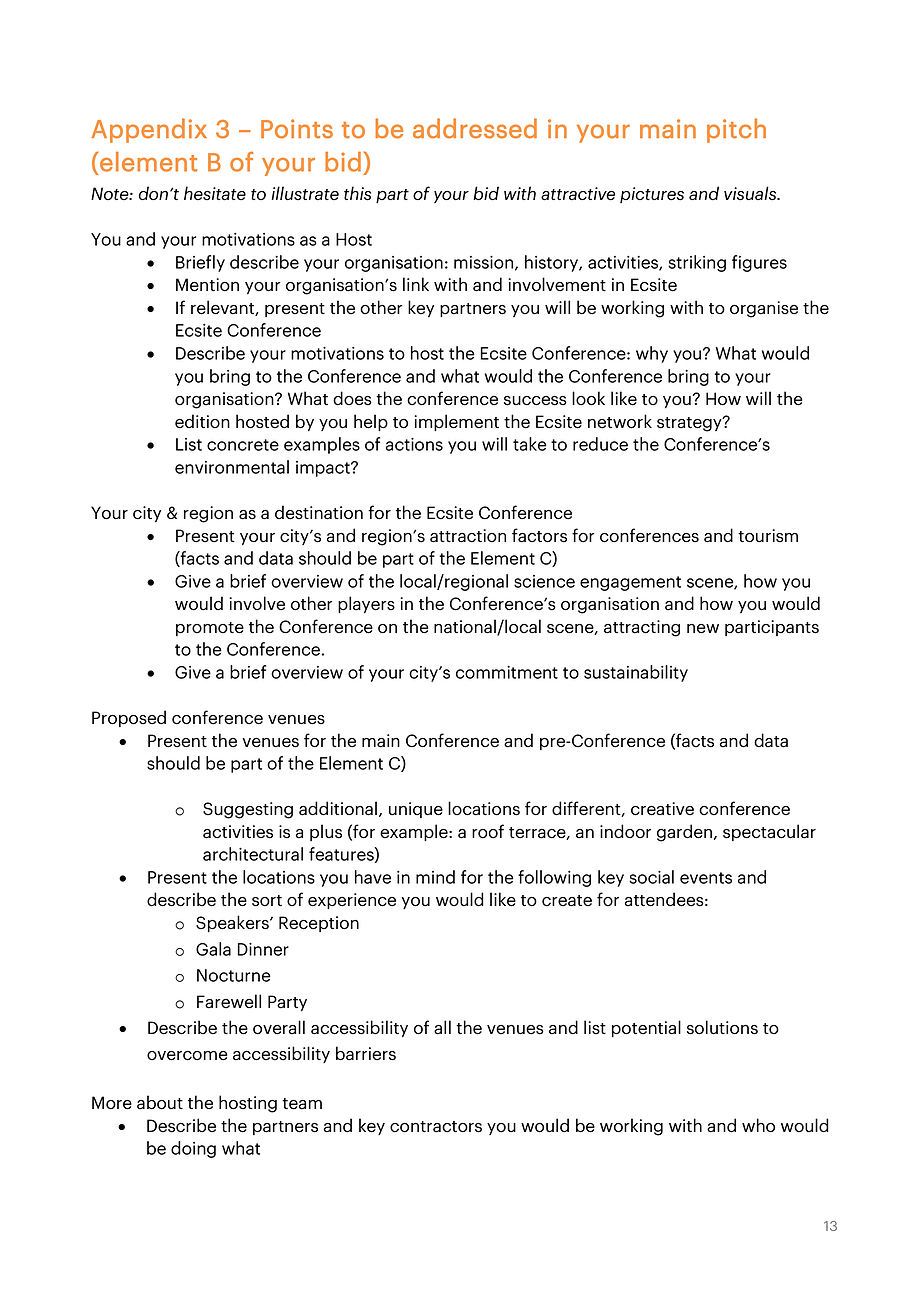  Describe the element at coordinates (507, 672) in the image. I see `commitment` at that location.
